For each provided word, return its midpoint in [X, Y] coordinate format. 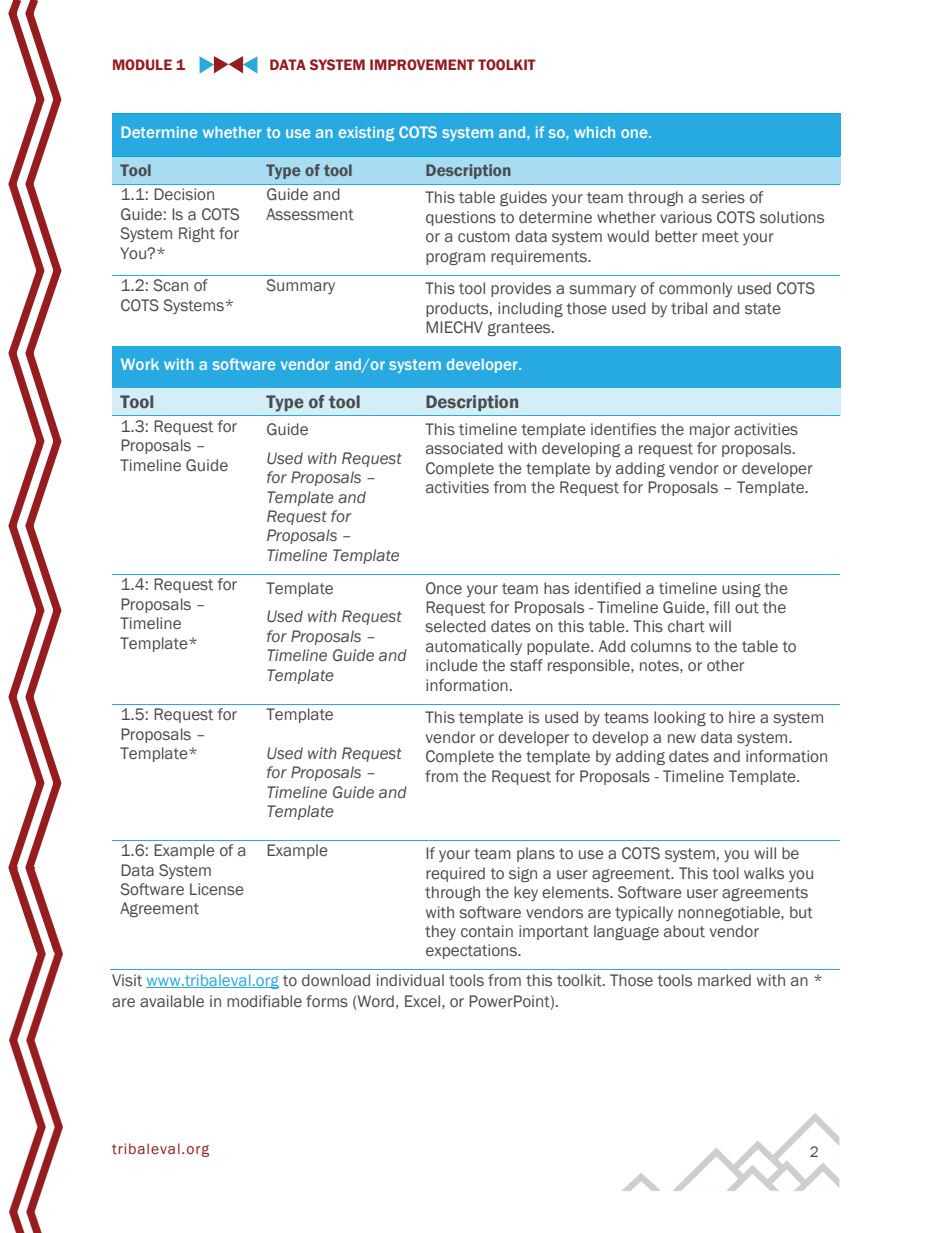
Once [444, 588]
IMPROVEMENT [422, 64]
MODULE [142, 64]
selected [455, 626]
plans [536, 854]
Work [140, 364]
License [217, 889]
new [682, 738]
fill [722, 607]
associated [464, 448]
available [172, 1001]
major [710, 430]
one [635, 133]
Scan [170, 285]
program [455, 258]
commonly [695, 289]
